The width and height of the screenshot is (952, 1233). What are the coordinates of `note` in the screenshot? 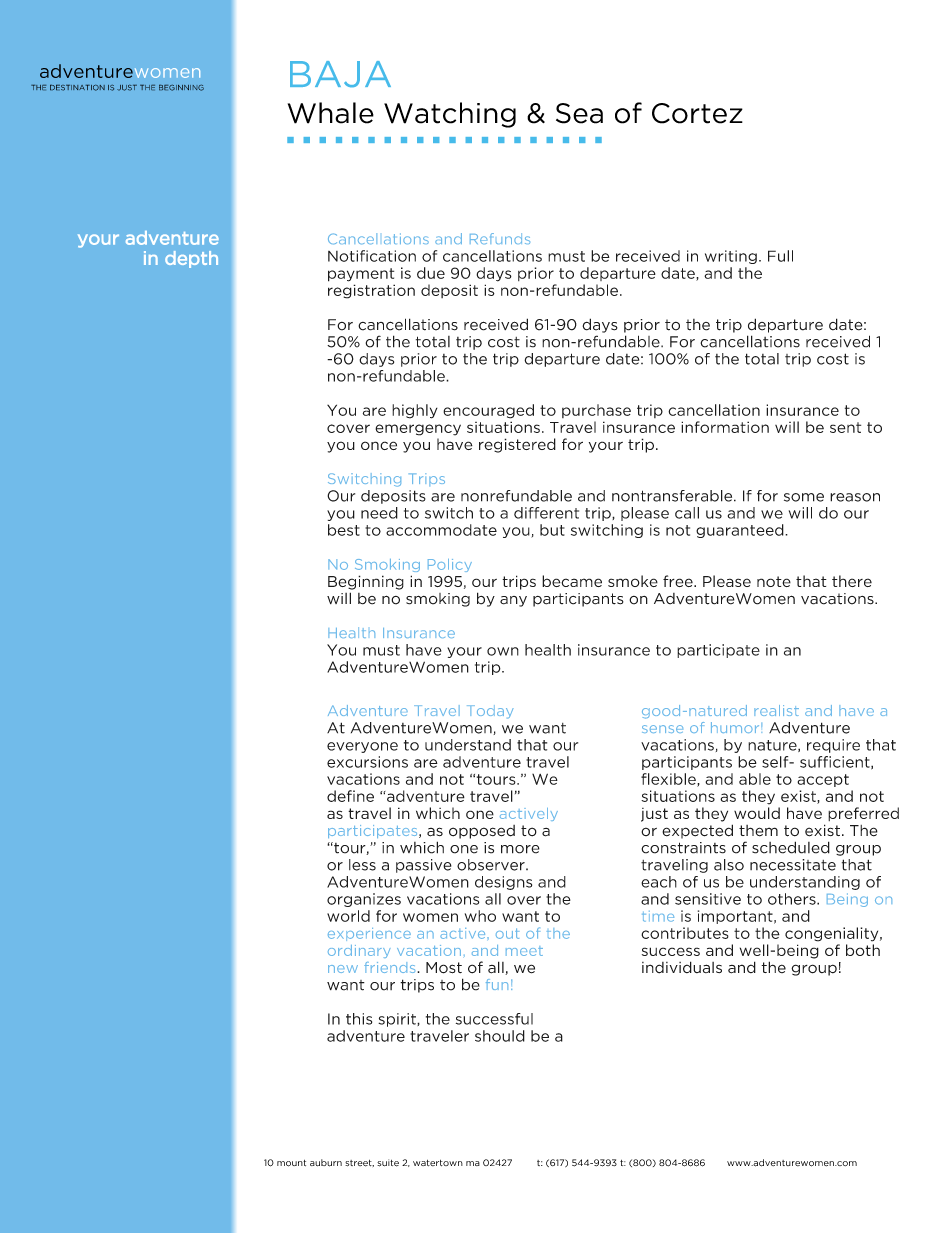 It's located at (774, 581).
